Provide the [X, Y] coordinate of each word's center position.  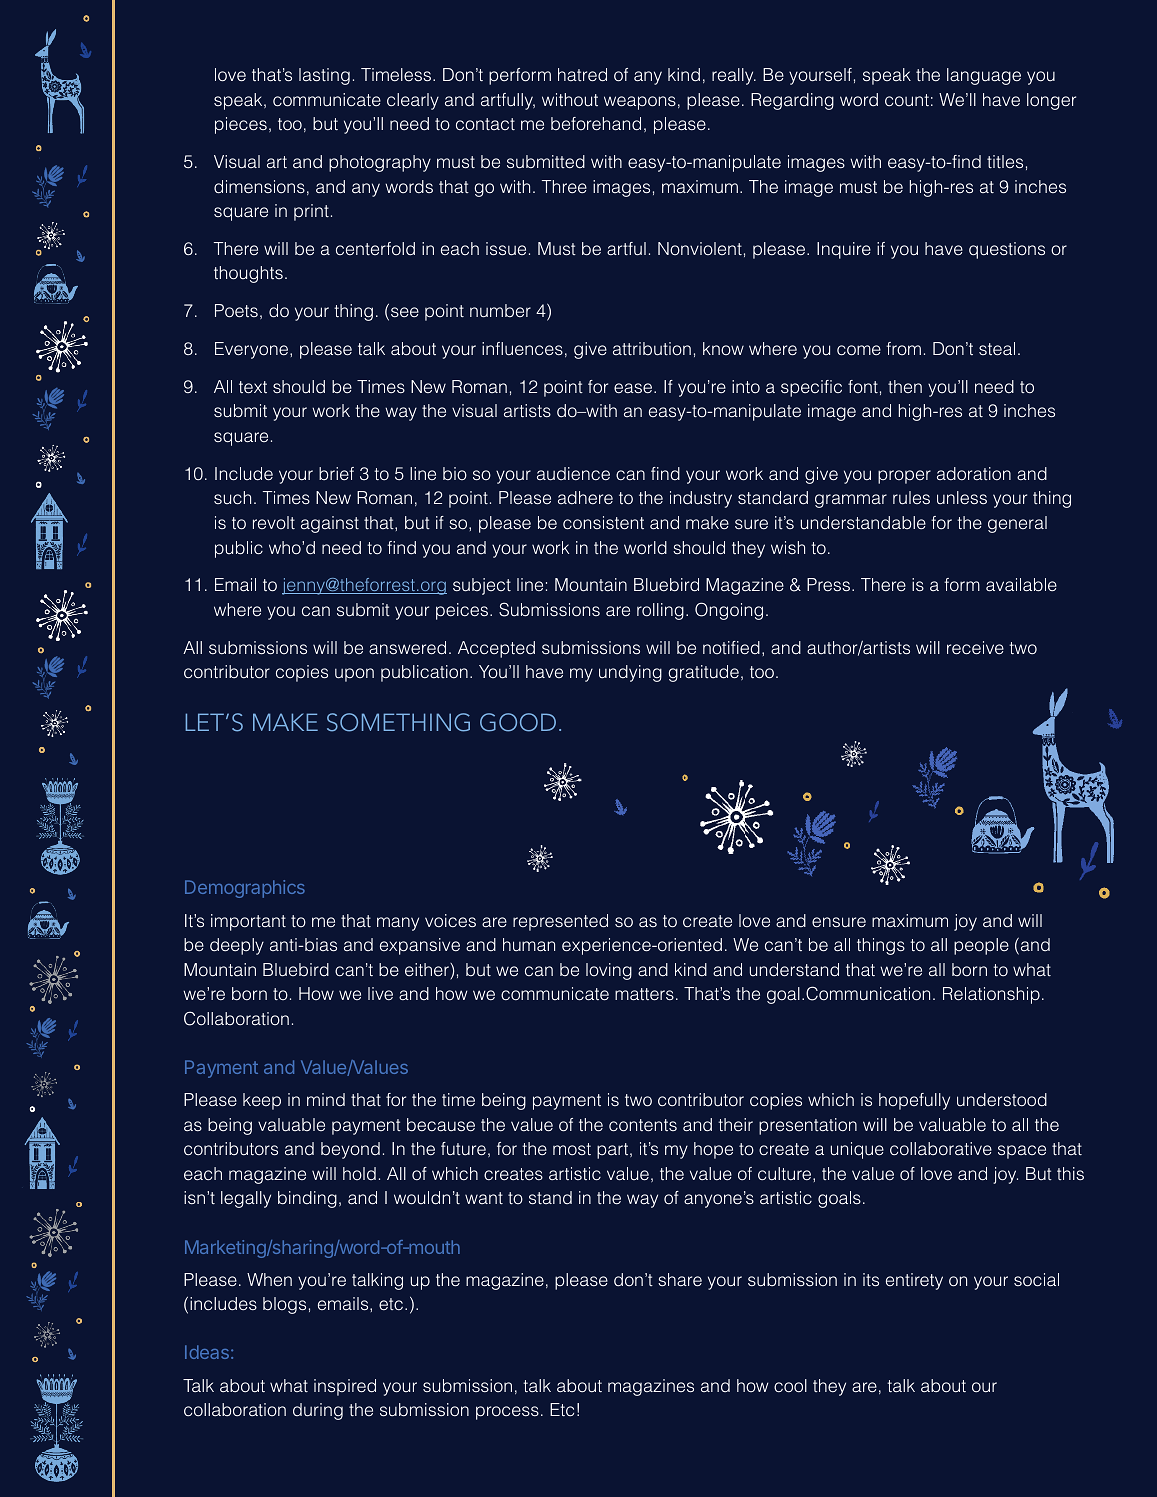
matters [644, 994]
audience [573, 474]
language [984, 76]
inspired [345, 1387]
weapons [640, 103]
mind [326, 1099]
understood [1002, 1100]
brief [336, 473]
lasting [324, 76]
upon [354, 675]
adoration [974, 474]
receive [975, 648]
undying [630, 673]
